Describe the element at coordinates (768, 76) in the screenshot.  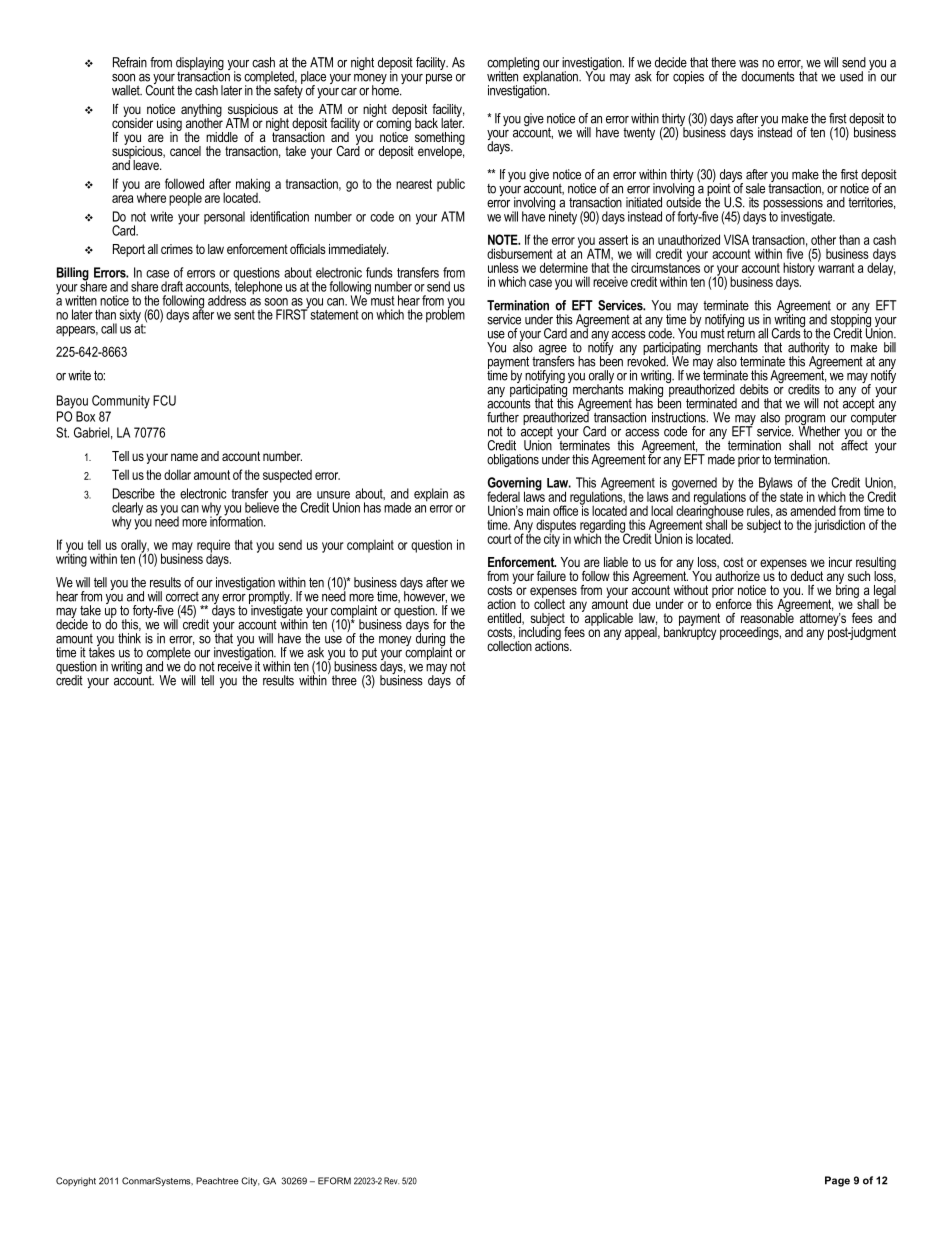
I see `documents` at that location.
